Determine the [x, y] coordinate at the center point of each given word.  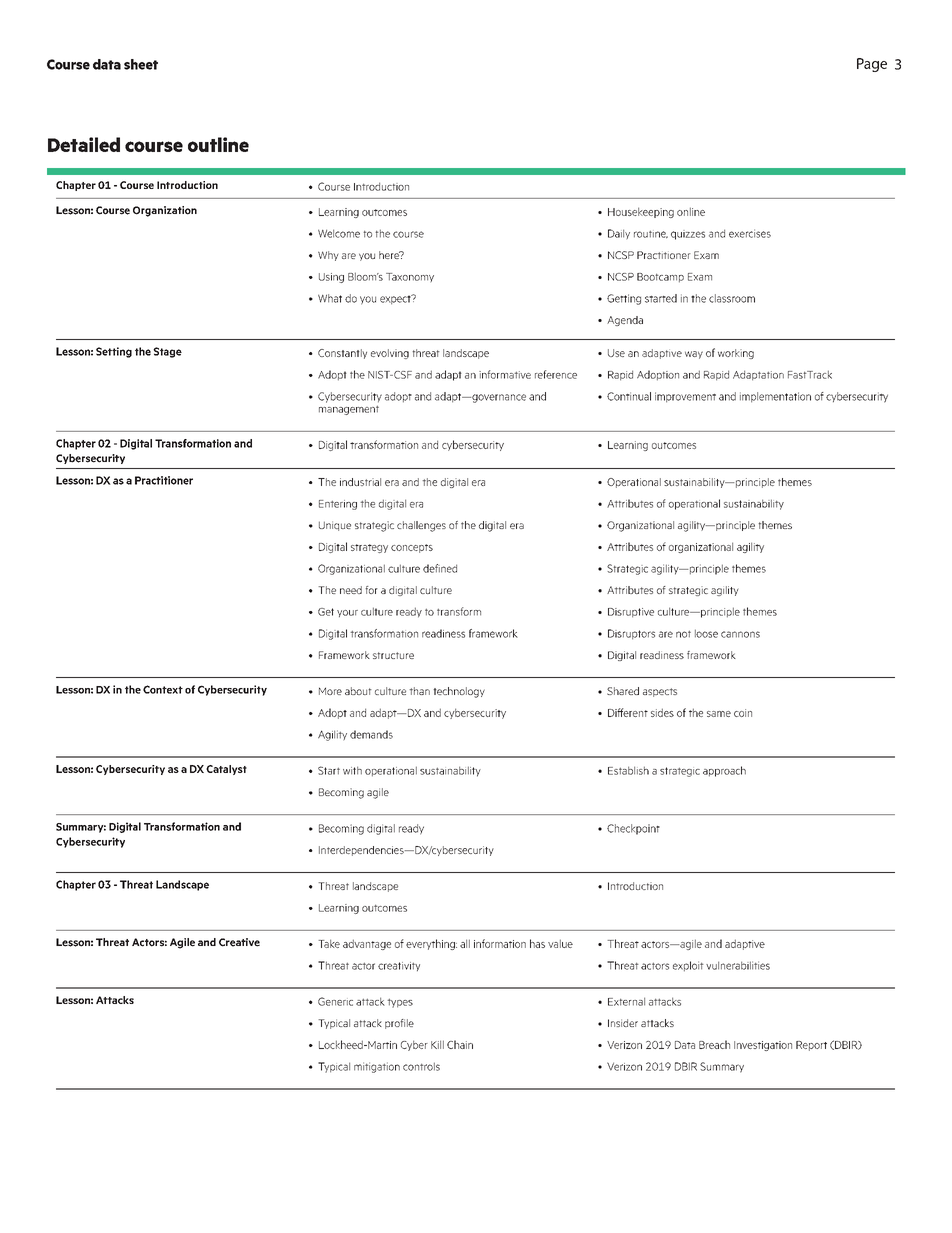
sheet [141, 64]
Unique [335, 526]
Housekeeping [641, 212]
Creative [239, 942]
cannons [740, 634]
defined [440, 568]
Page [872, 65]
